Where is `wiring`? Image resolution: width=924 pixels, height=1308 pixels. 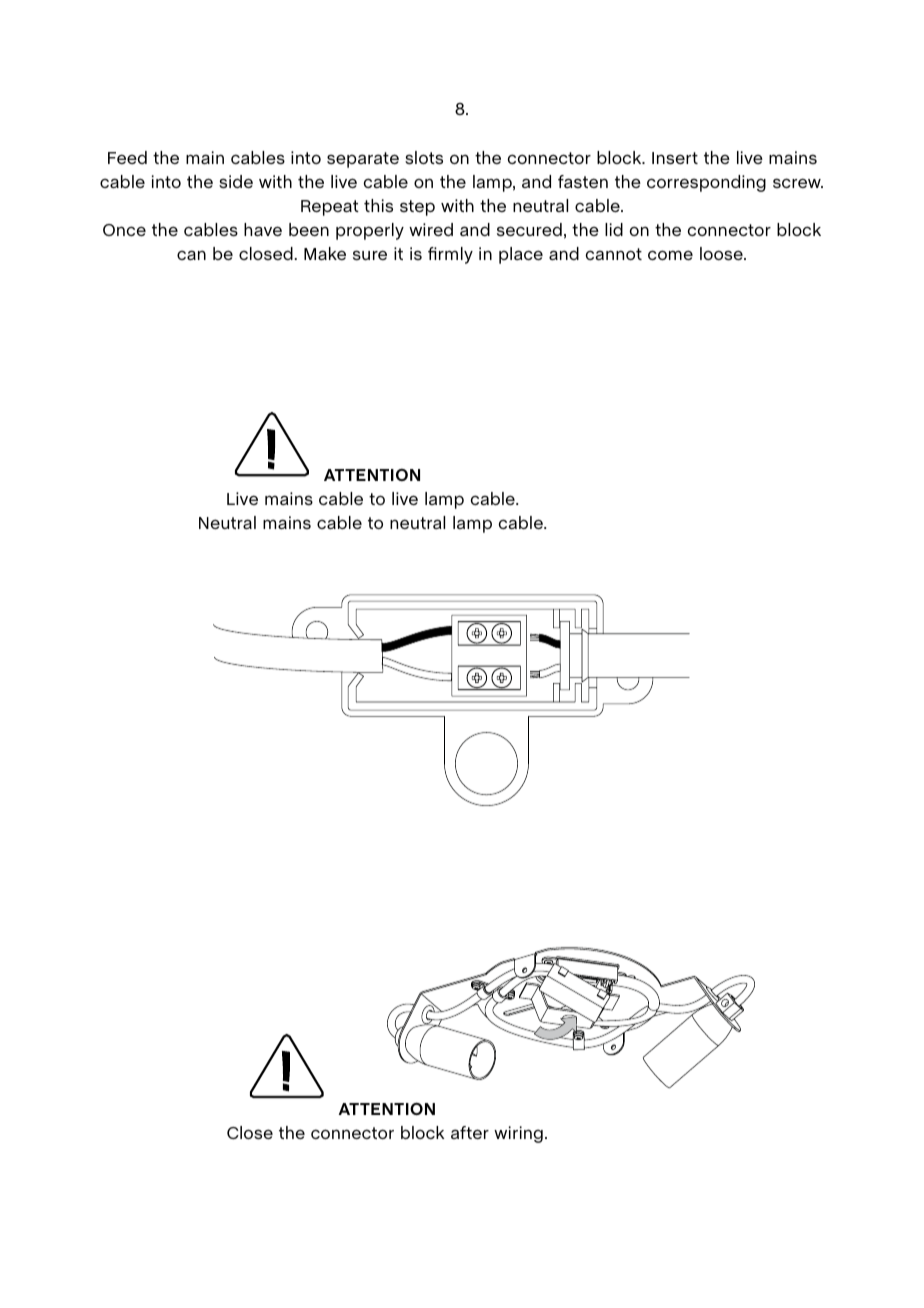 wiring is located at coordinates (518, 1134).
